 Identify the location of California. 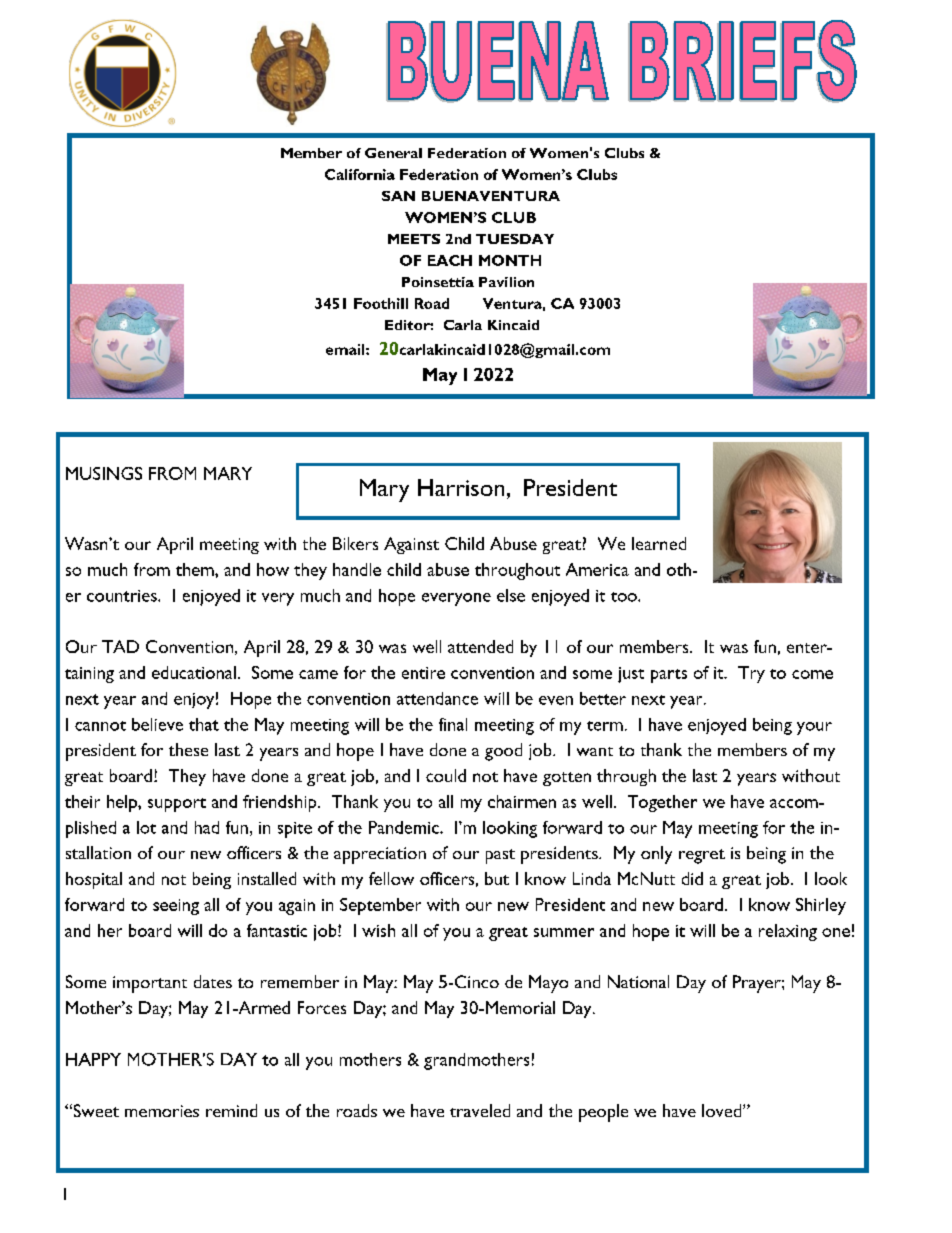
(360, 174).
